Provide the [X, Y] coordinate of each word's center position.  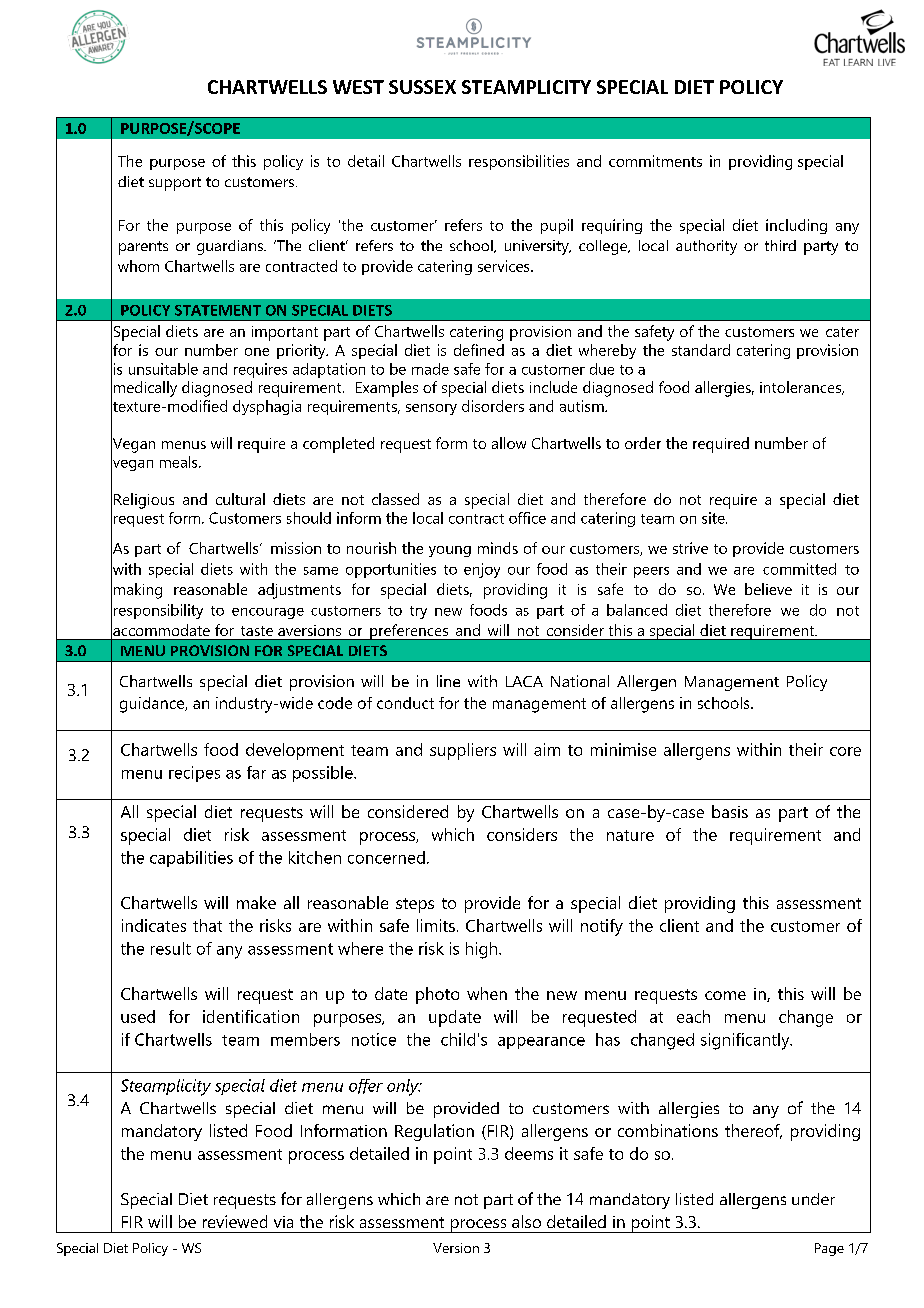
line [448, 681]
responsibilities [519, 162]
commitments [655, 161]
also [526, 1221]
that [207, 925]
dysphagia [267, 407]
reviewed [235, 1221]
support [175, 184]
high [481, 950]
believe [768, 589]
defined [479, 350]
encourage [268, 613]
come [725, 995]
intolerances [802, 388]
